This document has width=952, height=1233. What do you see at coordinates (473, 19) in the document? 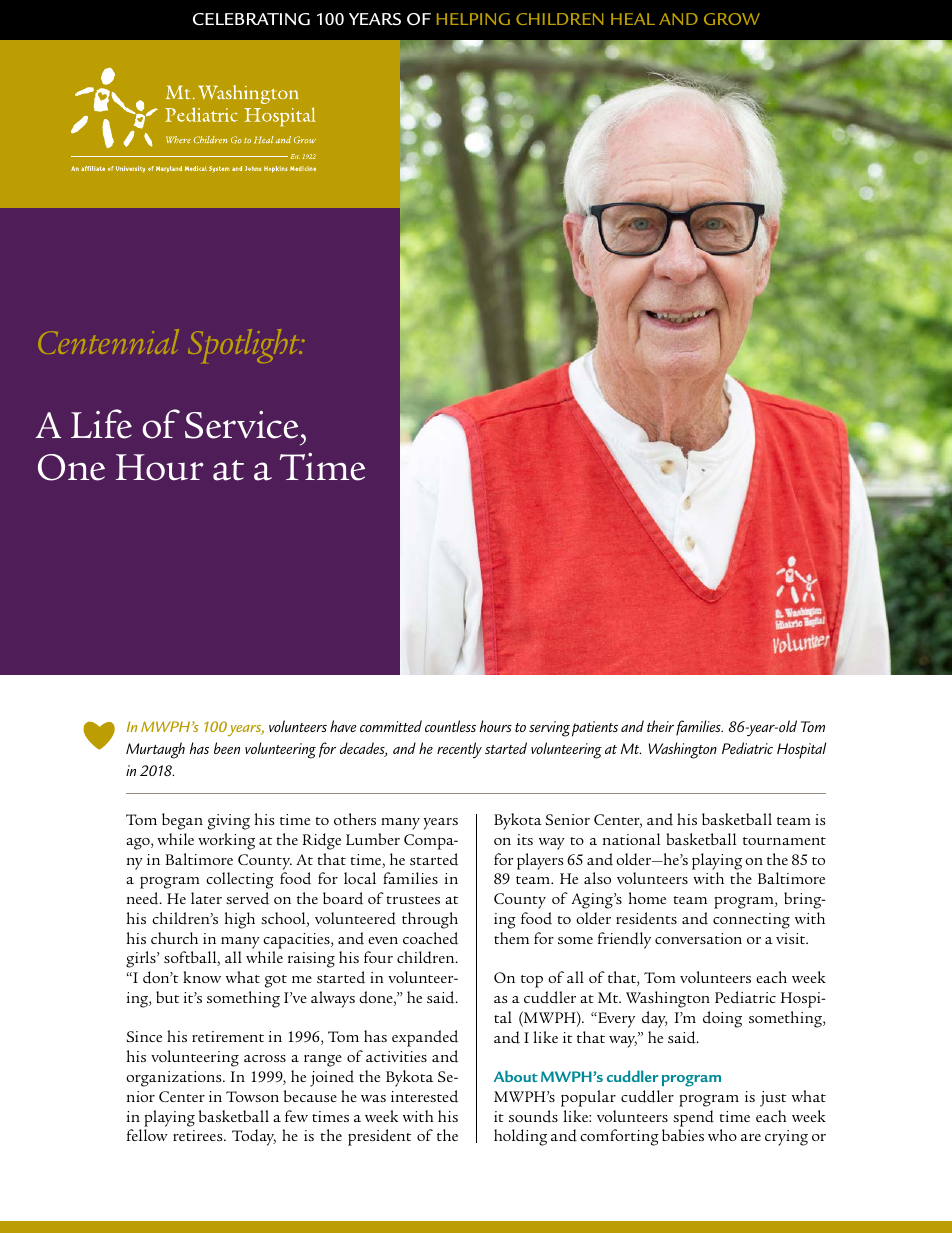
I see `HELPING` at bounding box center [473, 19].
